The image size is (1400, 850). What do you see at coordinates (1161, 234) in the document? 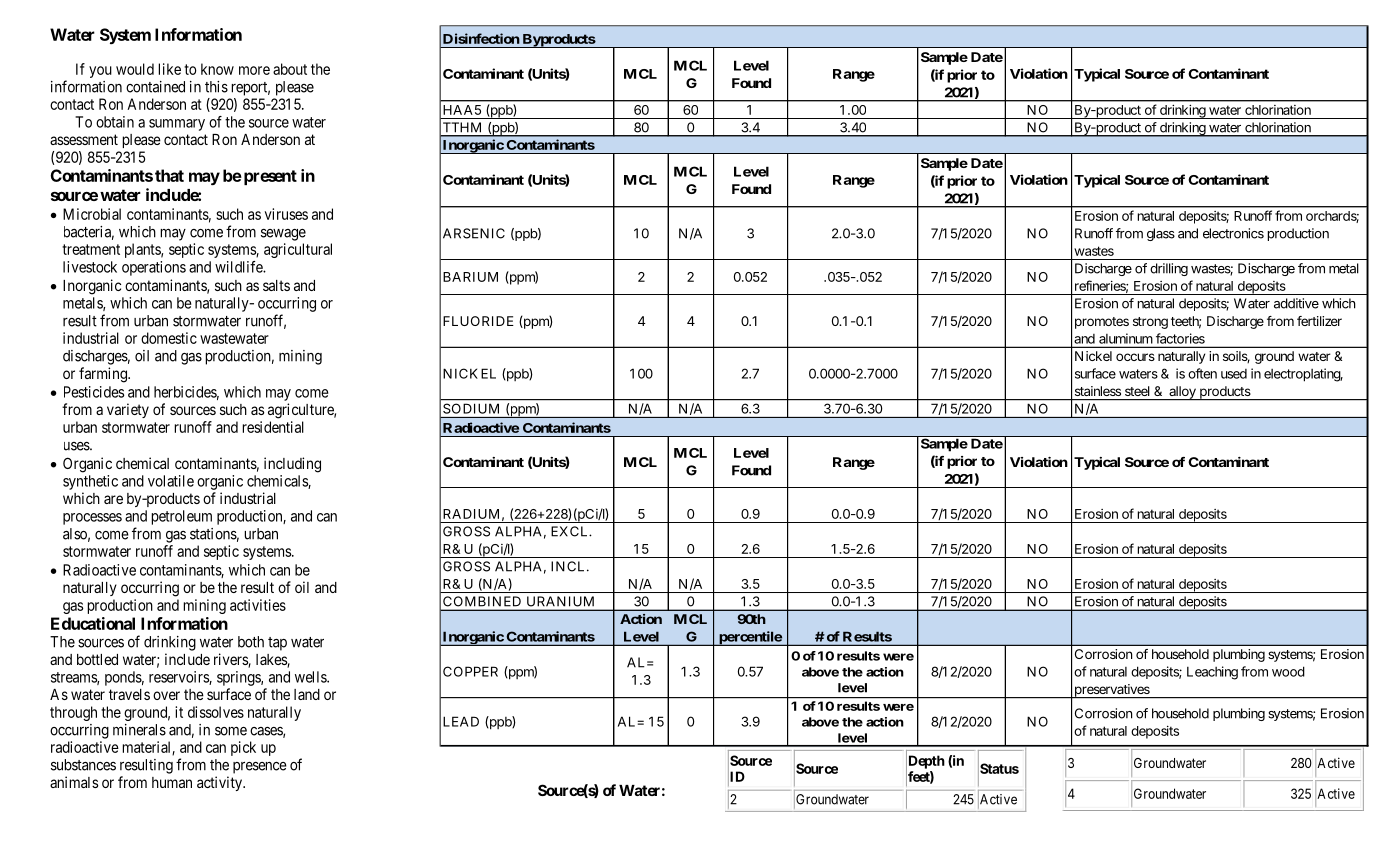
I see `glass` at bounding box center [1161, 234].
